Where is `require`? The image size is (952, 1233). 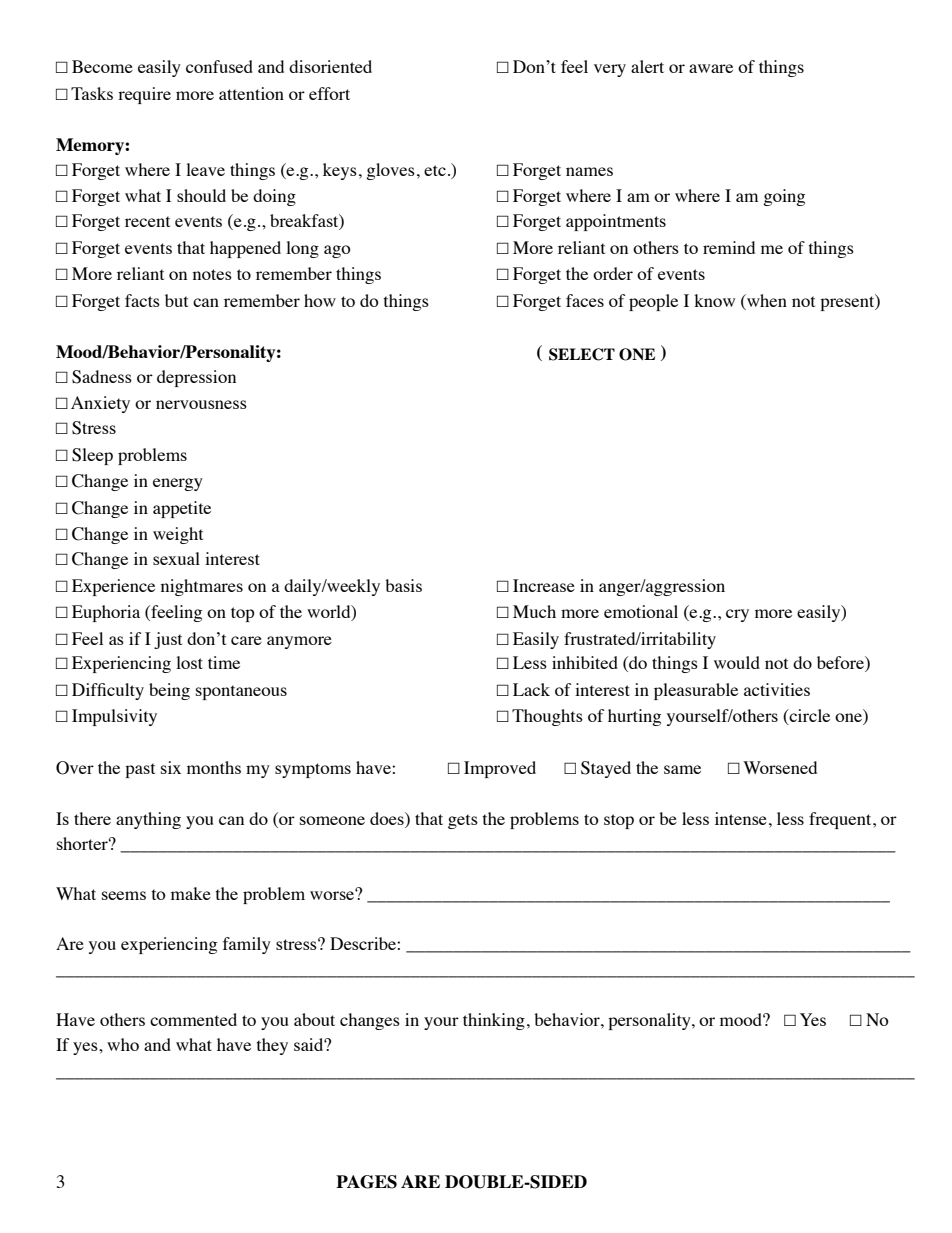 require is located at coordinates (144, 95).
